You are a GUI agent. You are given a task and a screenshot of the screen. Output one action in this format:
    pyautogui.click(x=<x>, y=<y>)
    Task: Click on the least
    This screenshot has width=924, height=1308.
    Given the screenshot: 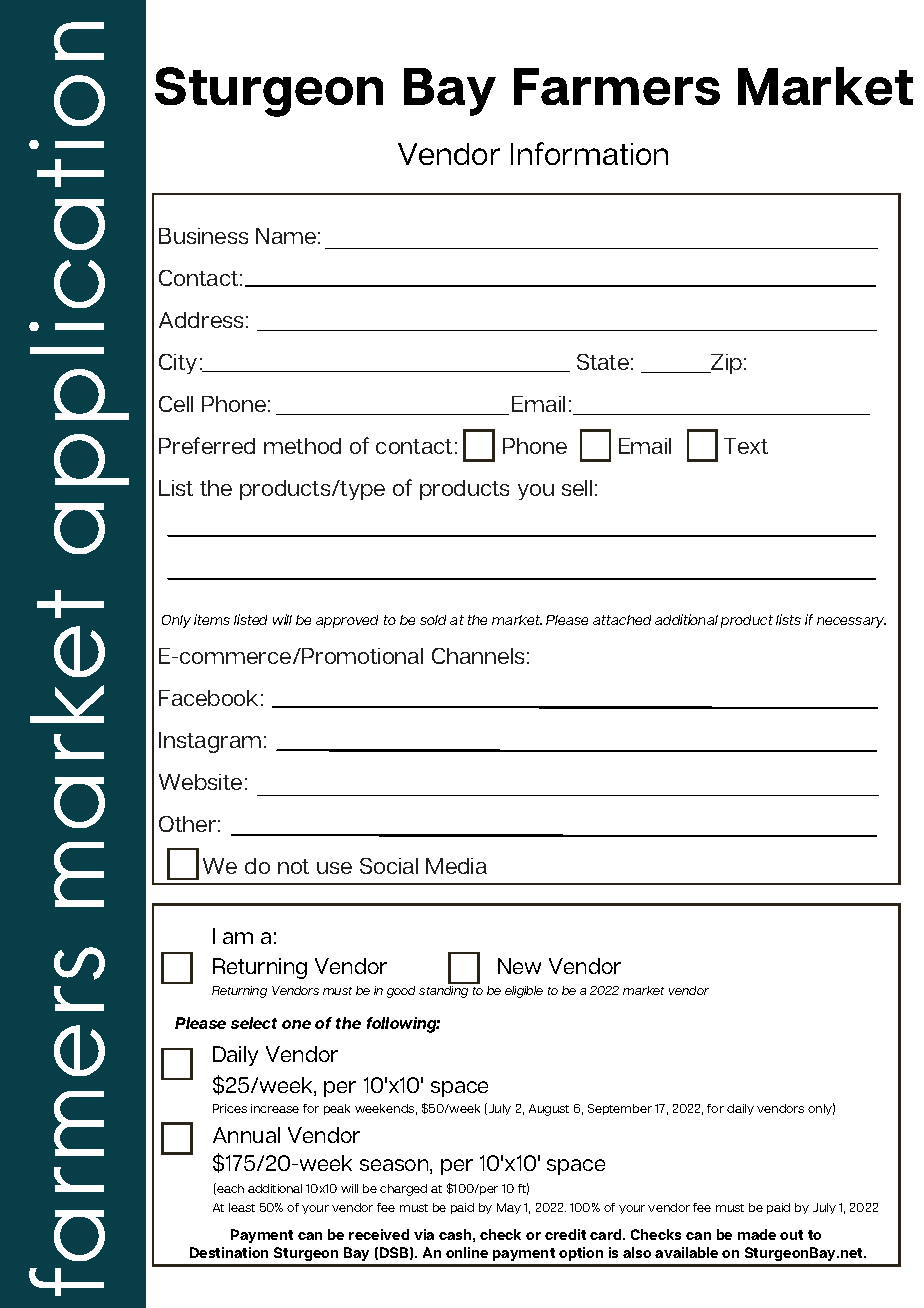 What is the action you would take?
    pyautogui.click(x=242, y=1207)
